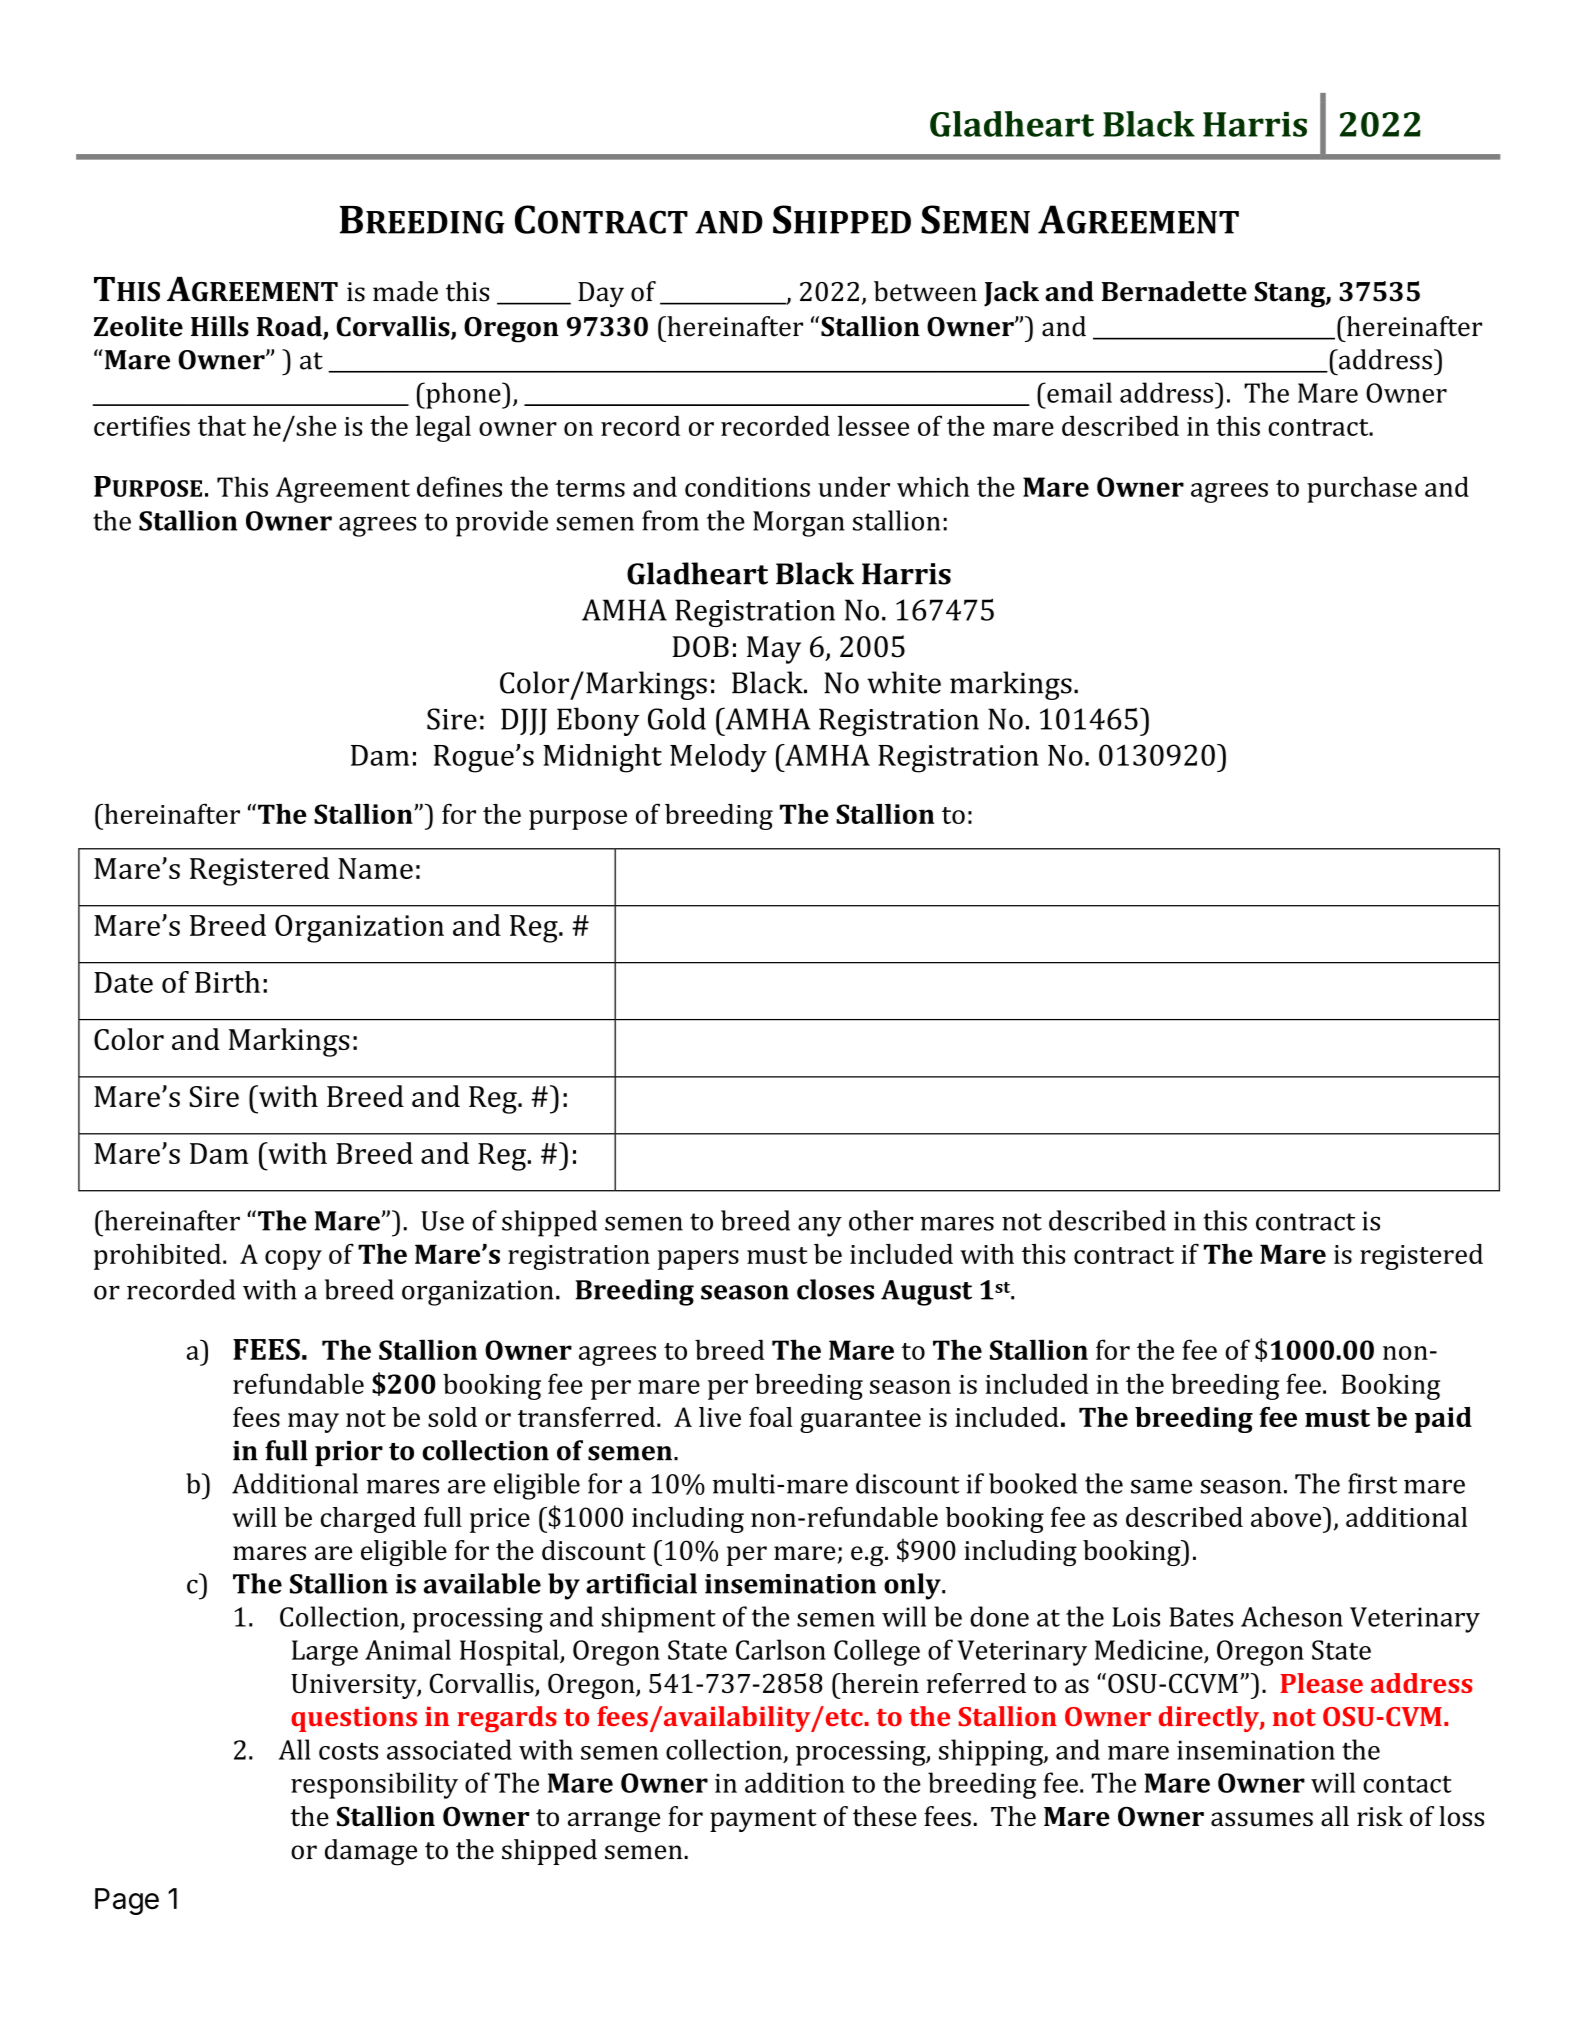  What do you see at coordinates (293, 1260) in the document?
I see `copy` at bounding box center [293, 1260].
